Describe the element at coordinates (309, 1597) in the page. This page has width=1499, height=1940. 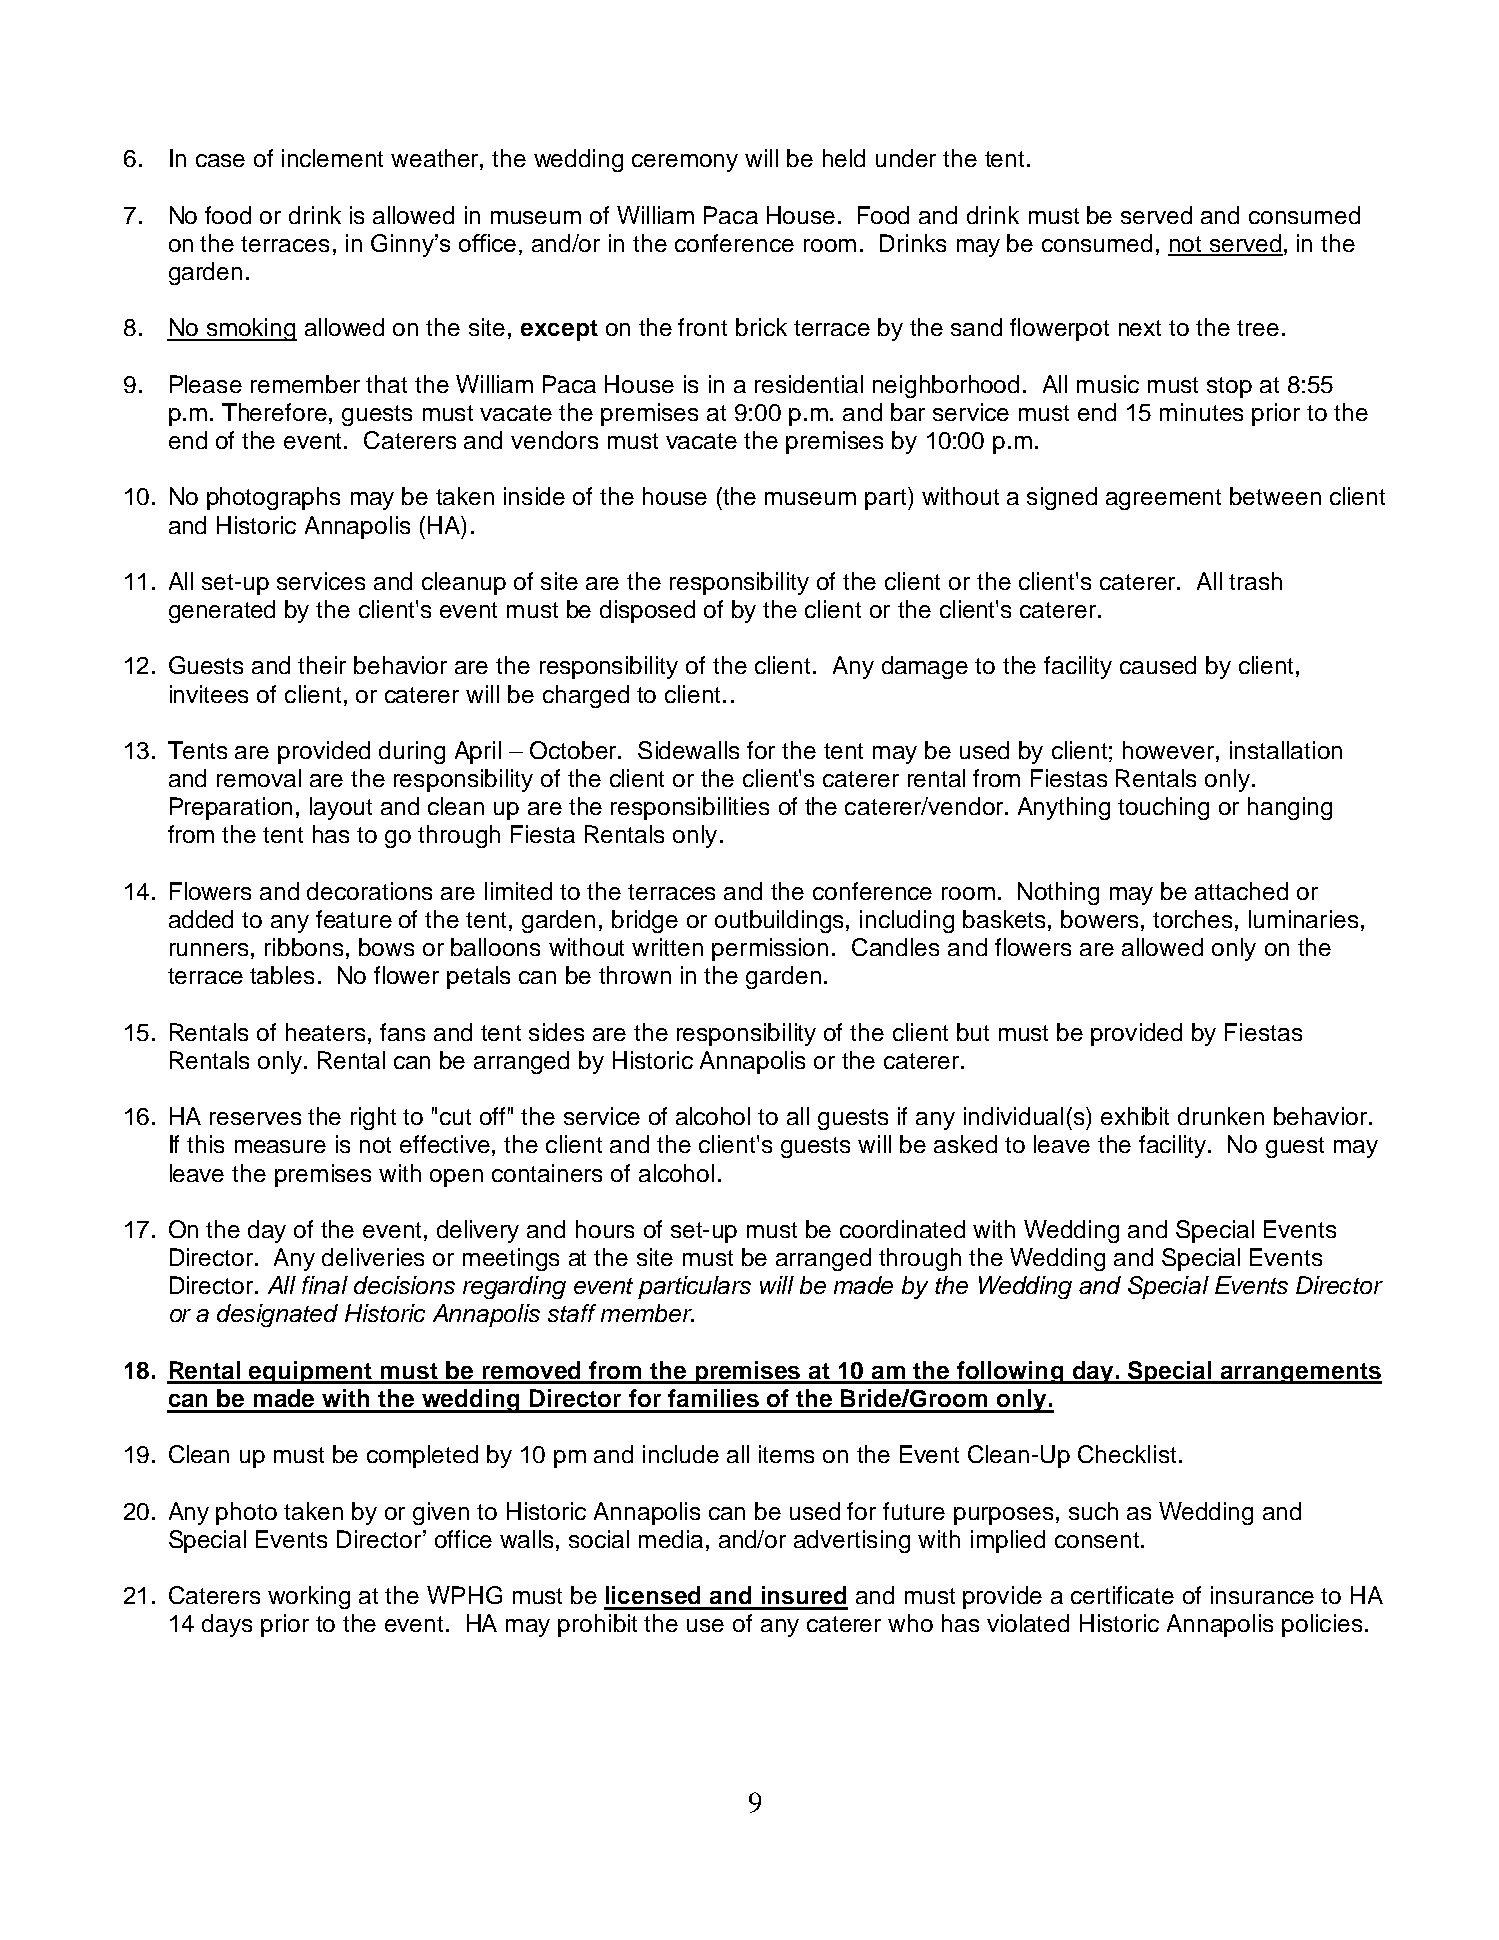
I see `working` at that location.
